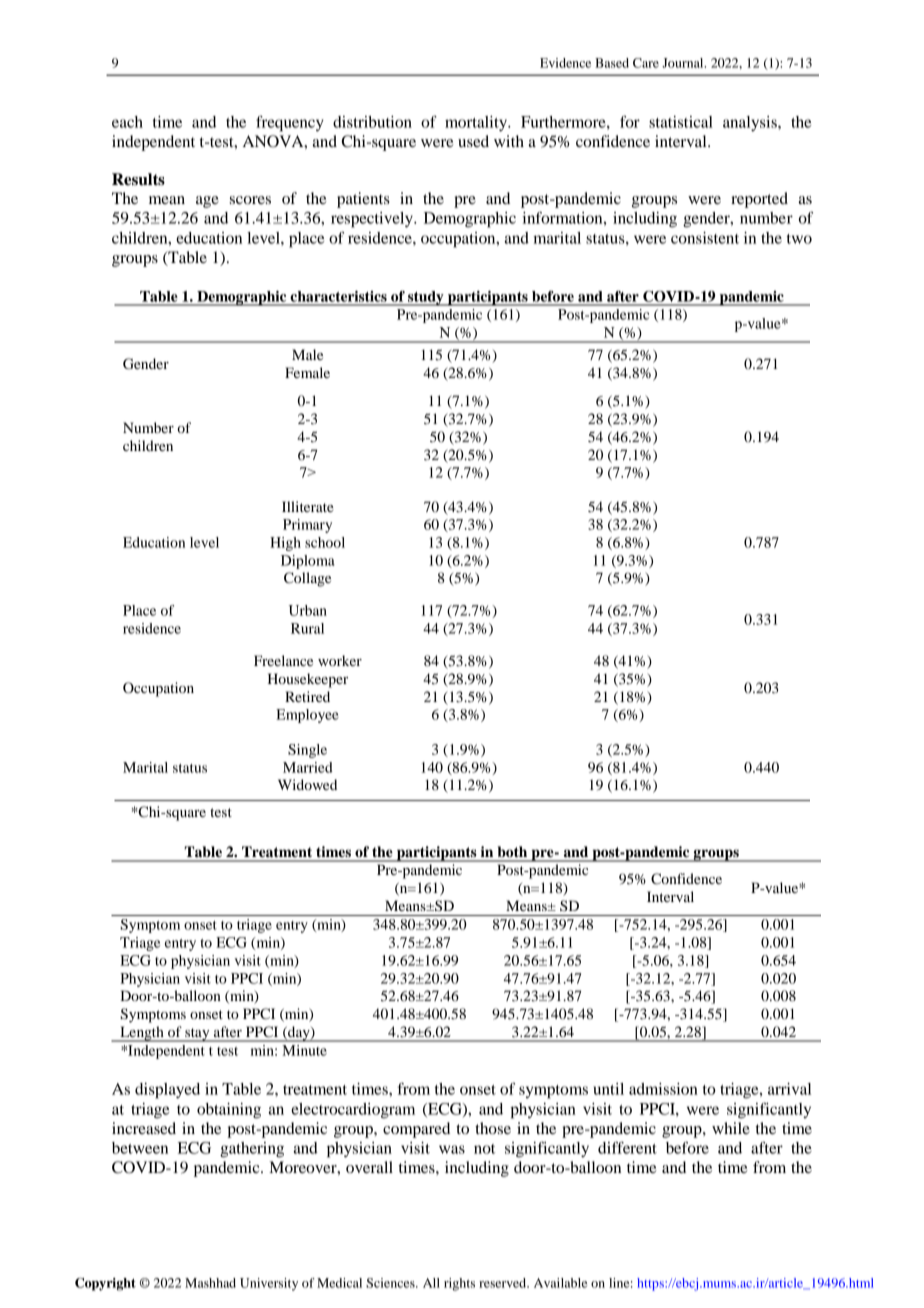 This screenshot has height=1308, width=924. Describe the element at coordinates (307, 784) in the screenshot. I see `Widowed` at that location.
